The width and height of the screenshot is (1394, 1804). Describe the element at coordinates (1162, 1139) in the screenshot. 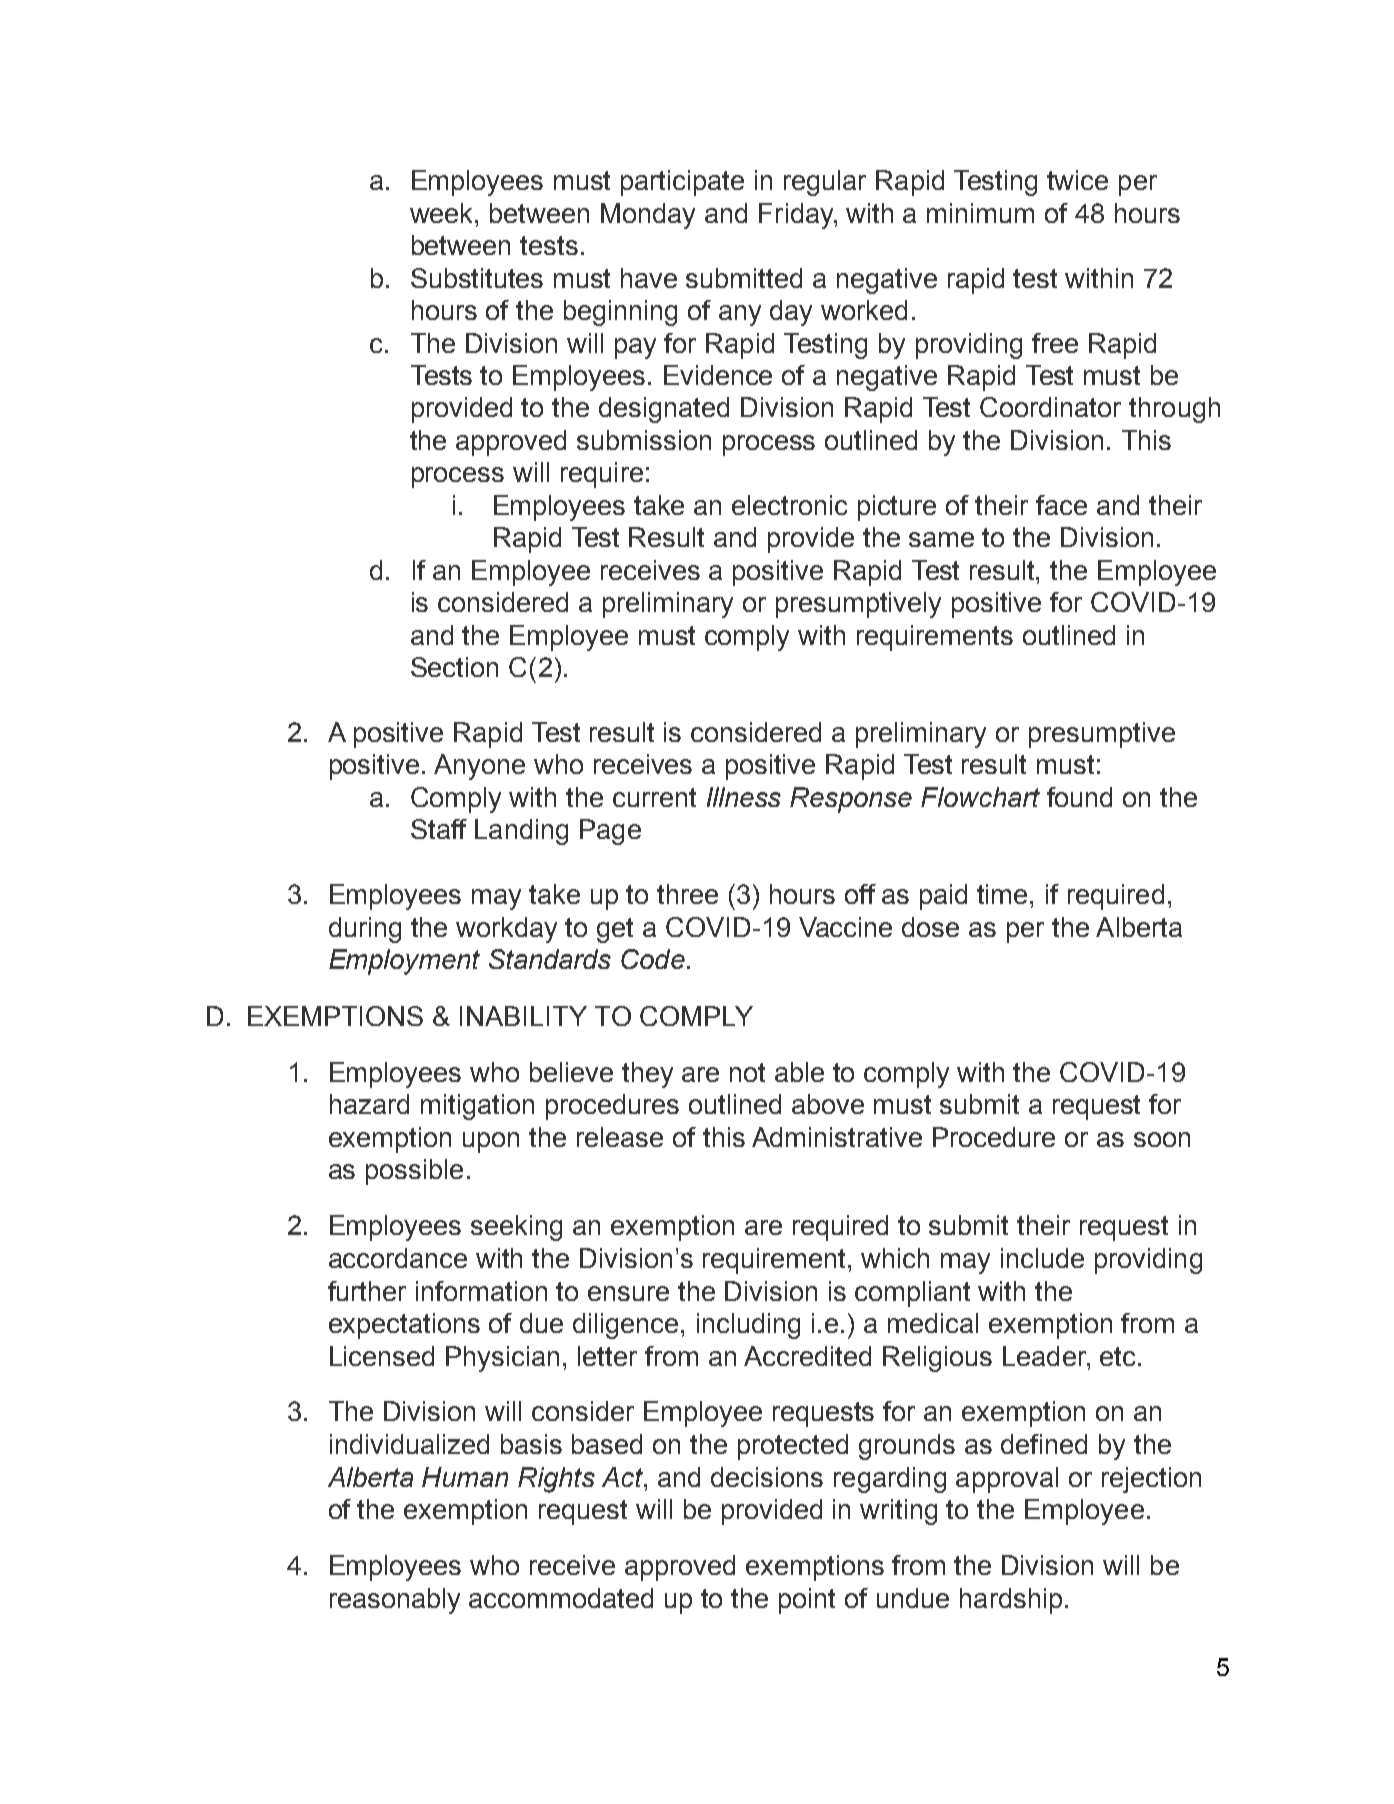

I see `soon` at that location.
